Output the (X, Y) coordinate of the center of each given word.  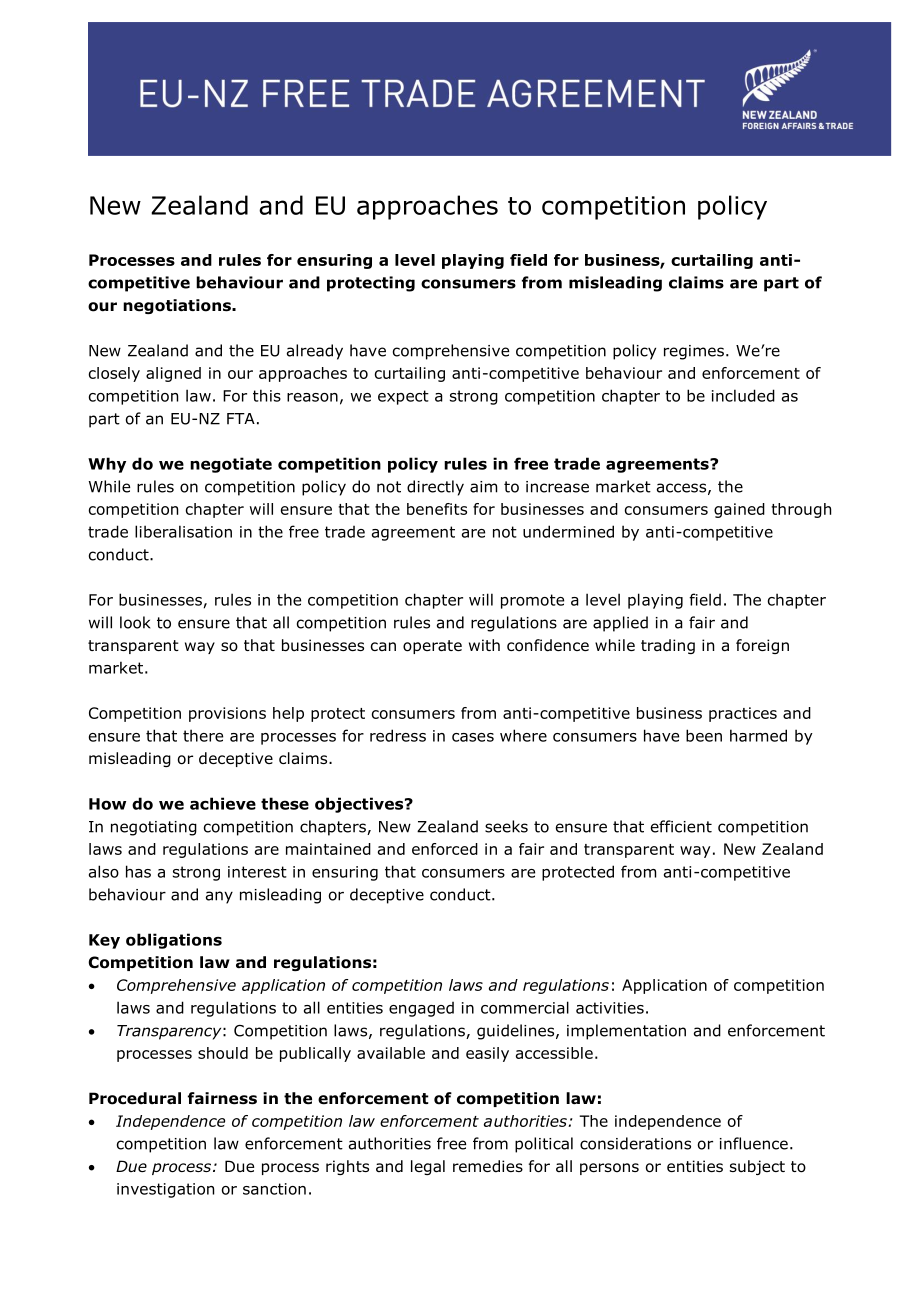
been (704, 735)
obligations (174, 941)
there (203, 735)
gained (739, 510)
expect (403, 397)
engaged (421, 1009)
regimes (694, 352)
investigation (165, 1190)
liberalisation (183, 531)
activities (610, 1008)
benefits (437, 509)
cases (473, 737)
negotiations (178, 306)
